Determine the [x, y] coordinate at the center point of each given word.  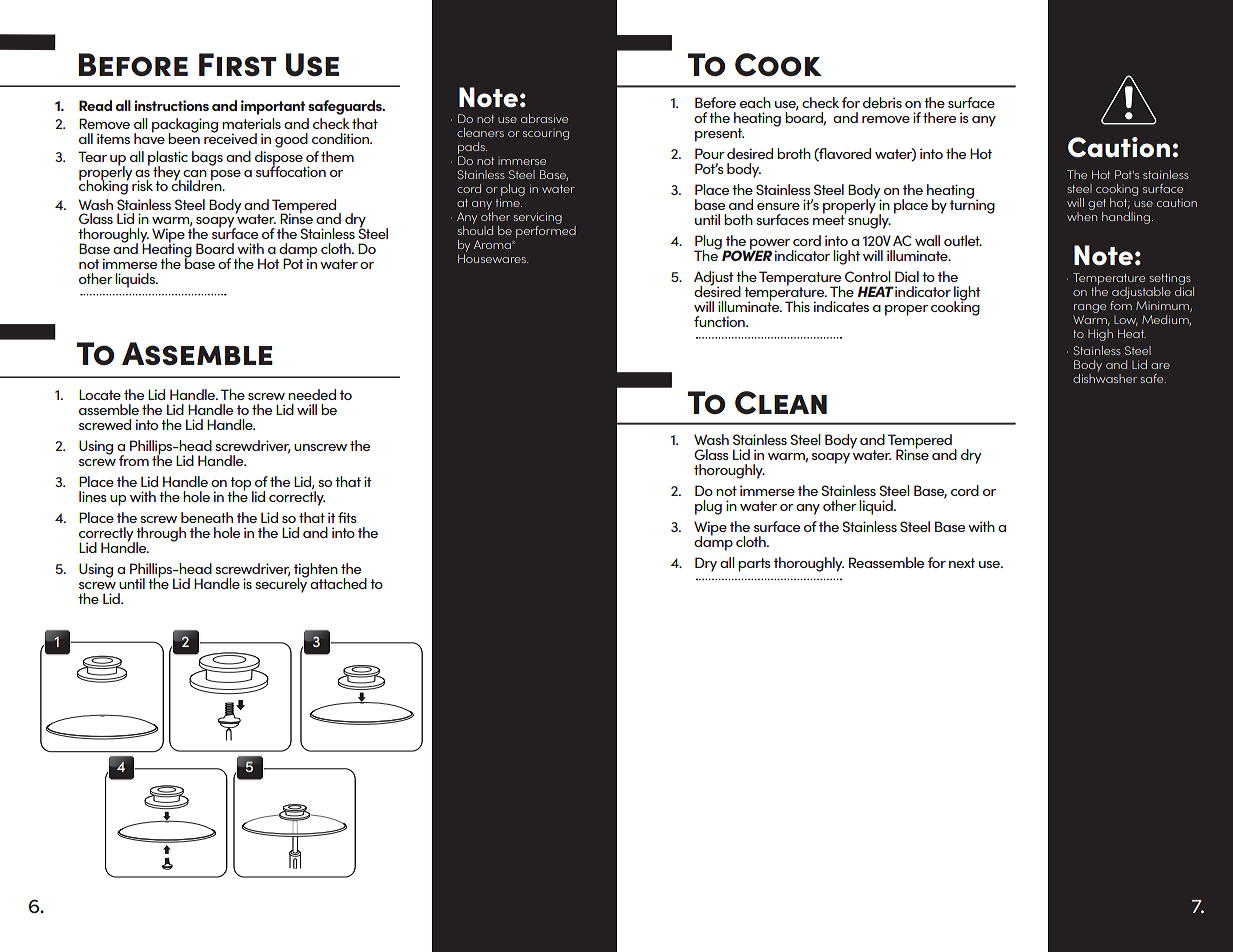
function [720, 321]
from [134, 460]
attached [338, 583]
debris [882, 102]
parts [754, 565]
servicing [537, 218]
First [238, 65]
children [197, 184]
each [755, 102]
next [962, 563]
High [1100, 335]
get [1097, 204]
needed [312, 394]
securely [281, 584]
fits [347, 517]
